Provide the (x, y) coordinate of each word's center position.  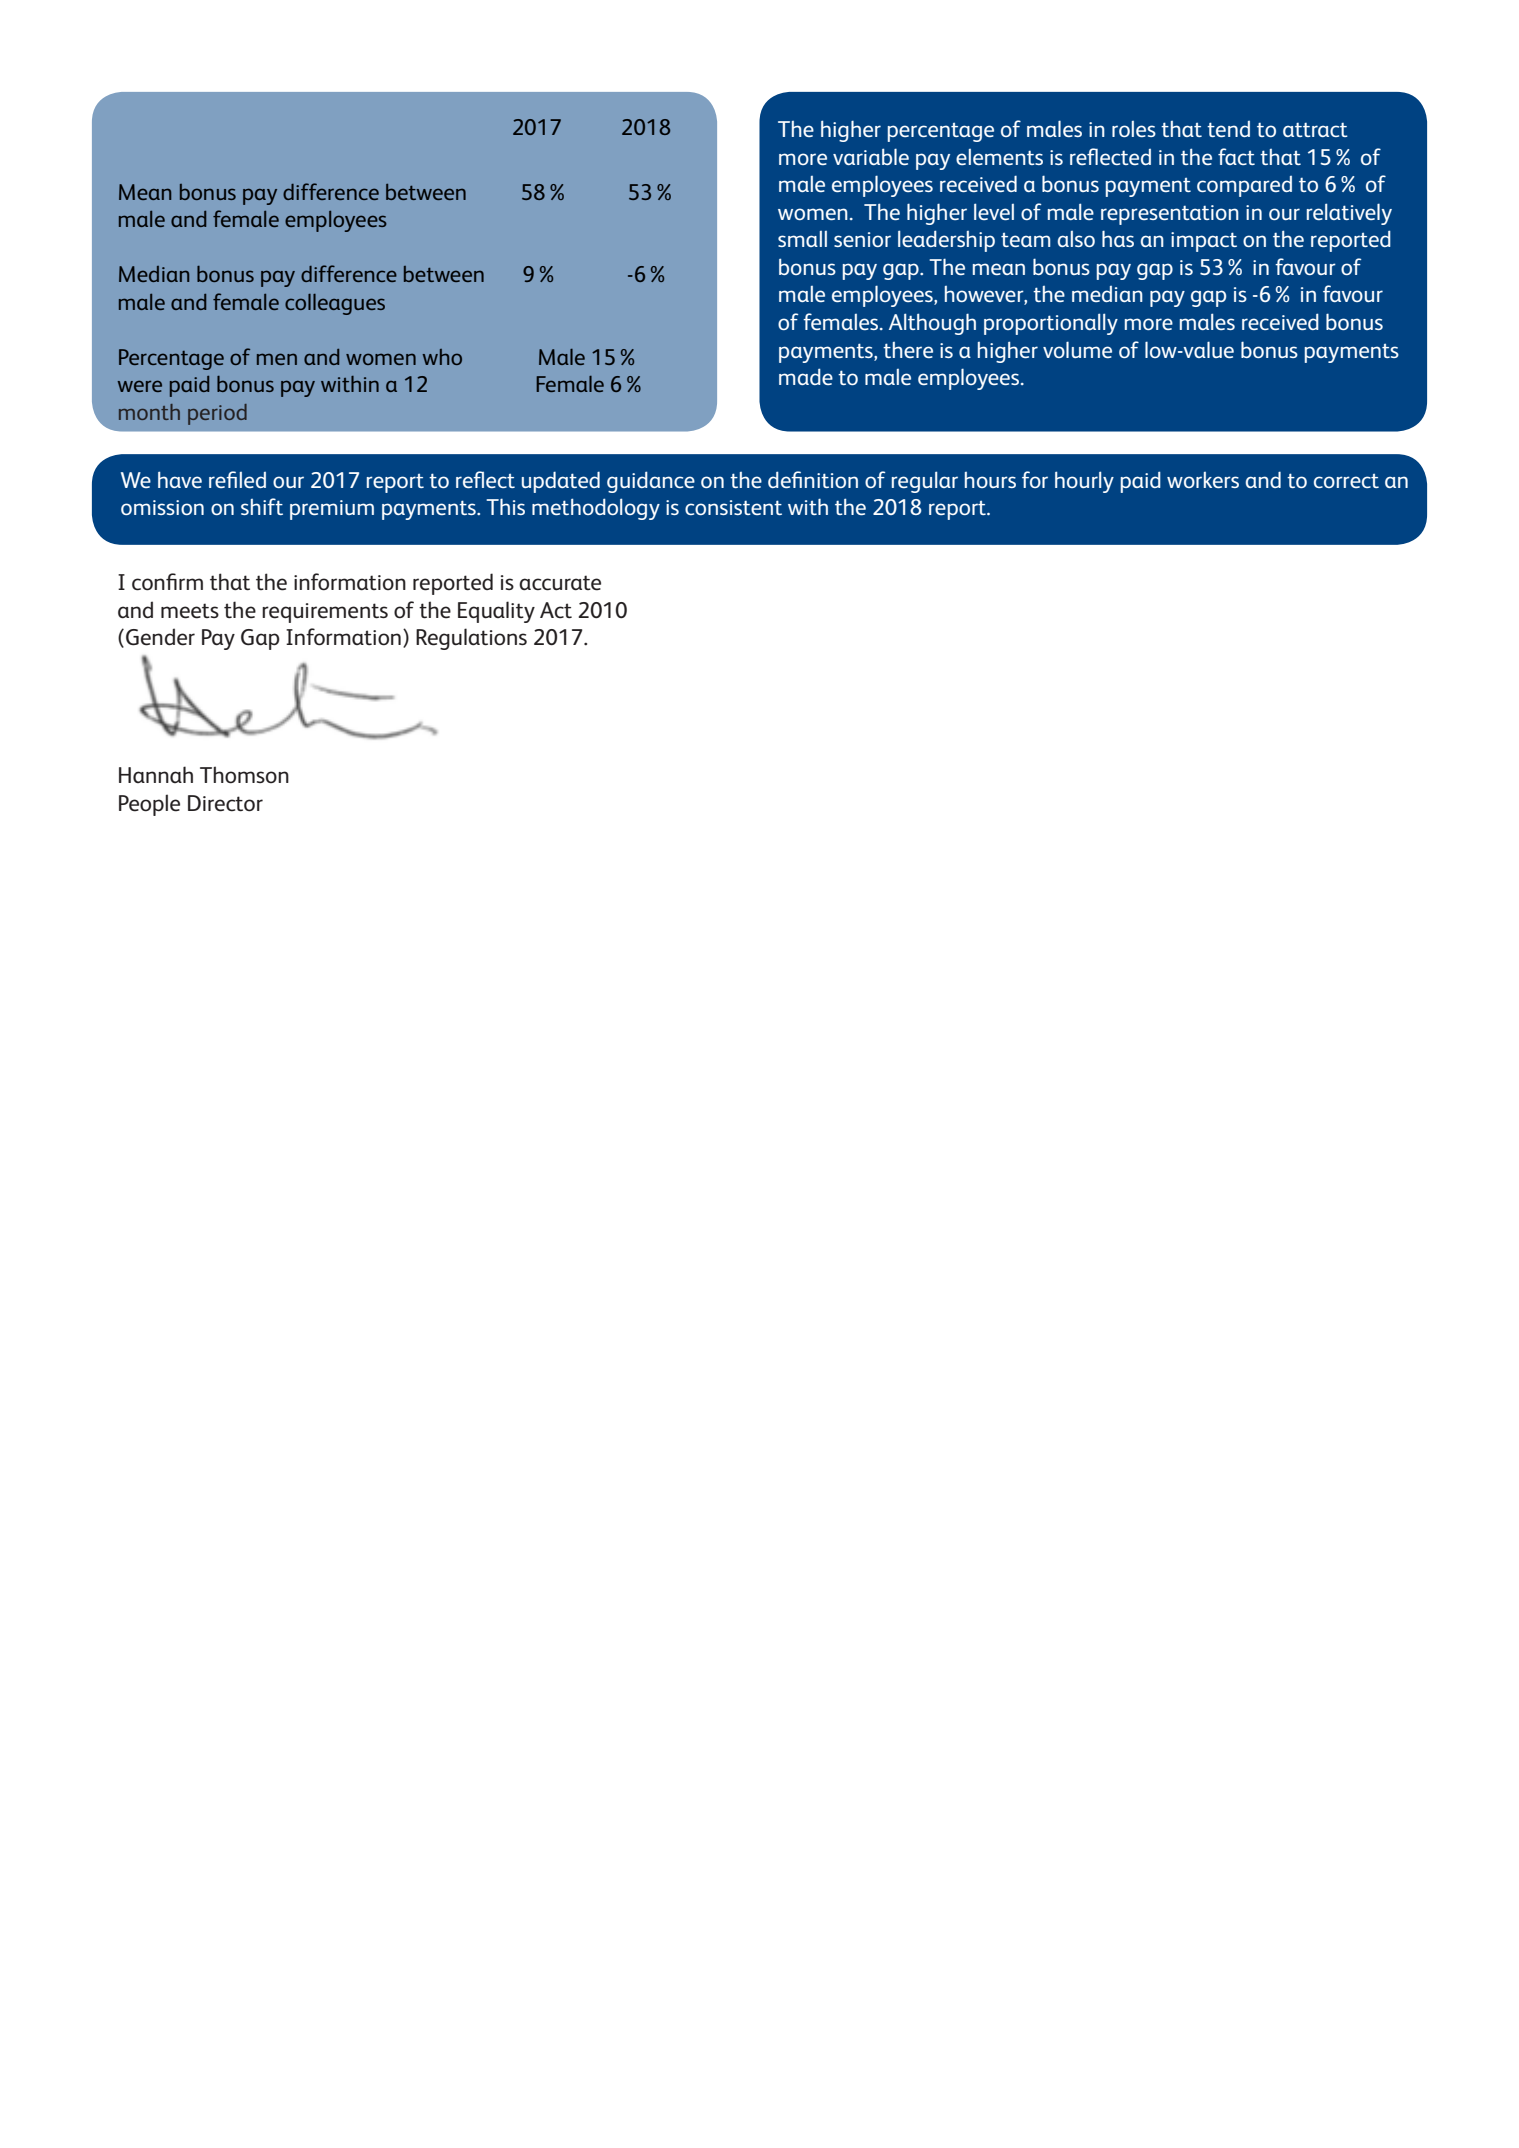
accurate (560, 583)
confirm (167, 582)
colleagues (335, 304)
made (806, 376)
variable (871, 156)
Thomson (244, 775)
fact (1236, 156)
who (442, 357)
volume (1077, 349)
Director (225, 803)
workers (1203, 480)
